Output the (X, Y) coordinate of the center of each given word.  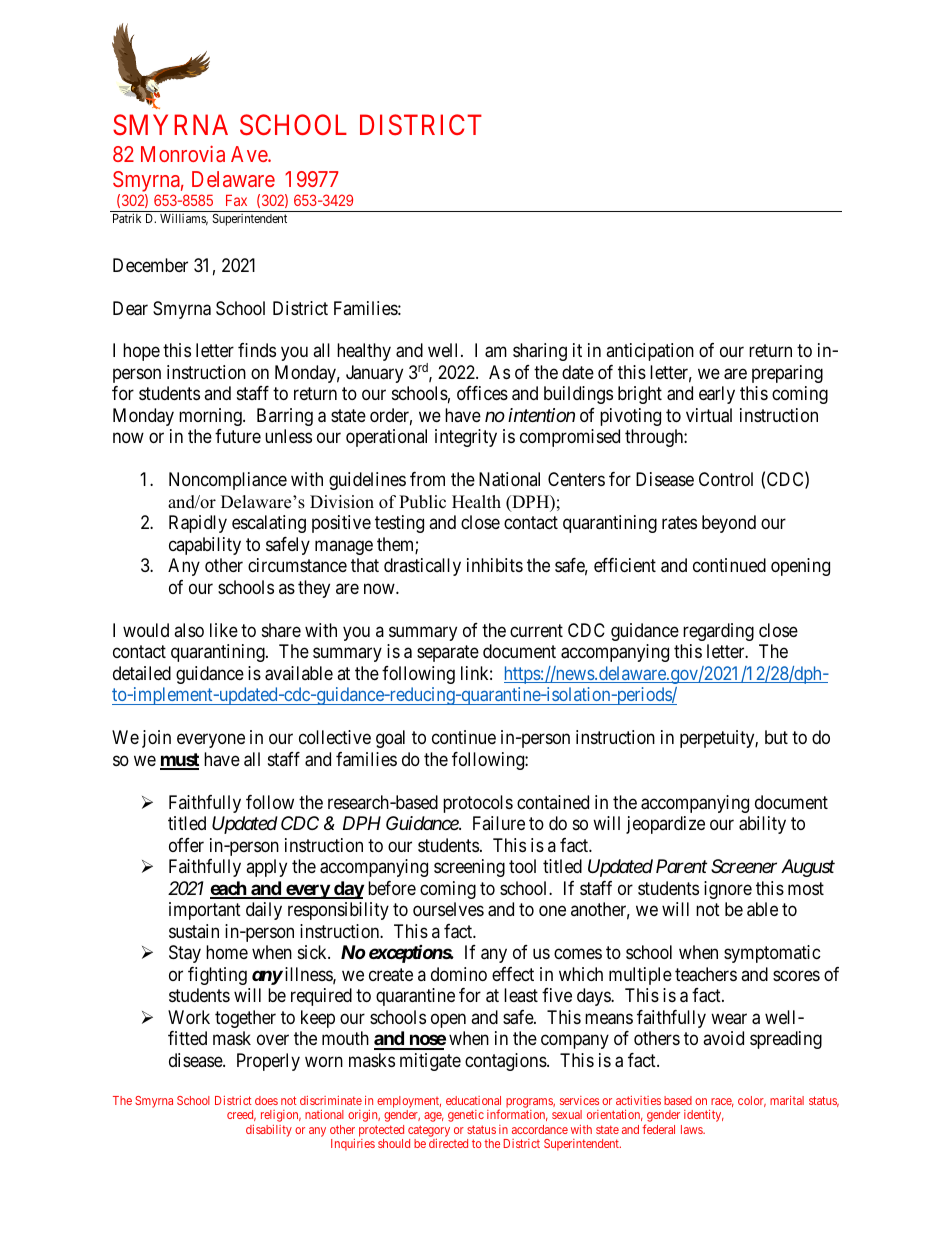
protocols (478, 804)
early (717, 395)
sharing (540, 352)
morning (211, 417)
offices (482, 393)
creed (241, 1115)
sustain (194, 931)
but (776, 737)
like (224, 630)
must (179, 761)
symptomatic (772, 954)
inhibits (495, 565)
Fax (236, 200)
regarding (718, 632)
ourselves (448, 909)
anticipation (650, 352)
